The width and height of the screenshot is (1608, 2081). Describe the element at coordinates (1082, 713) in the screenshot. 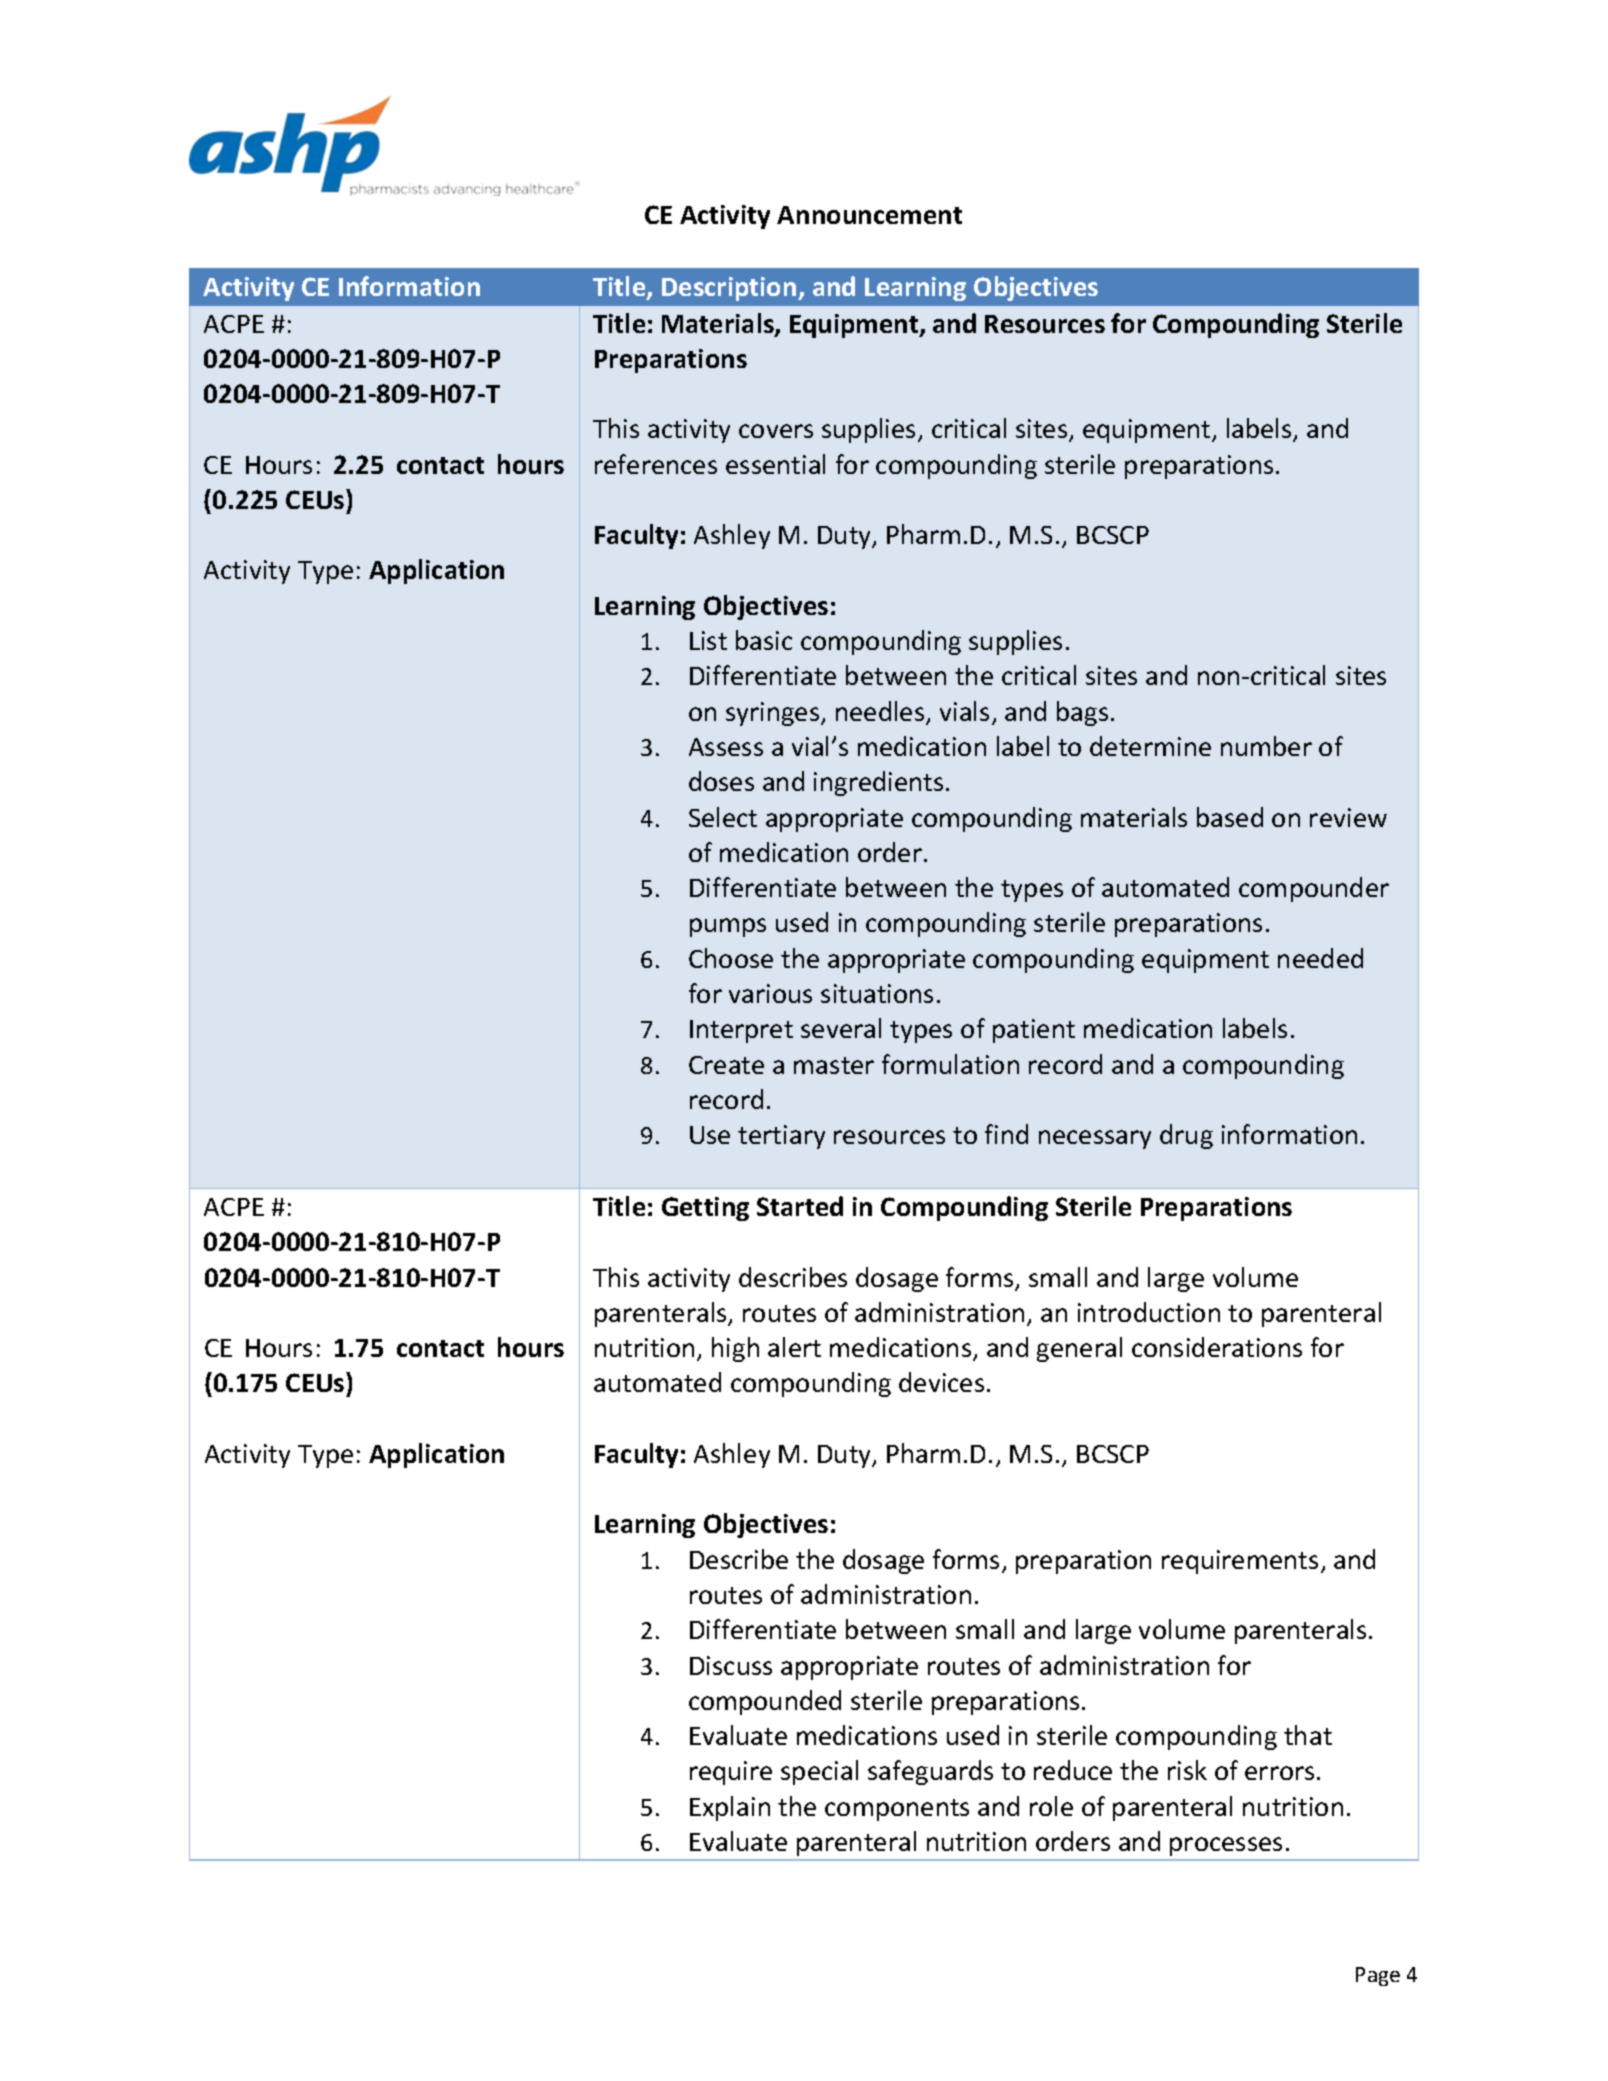

I see `bags` at that location.
